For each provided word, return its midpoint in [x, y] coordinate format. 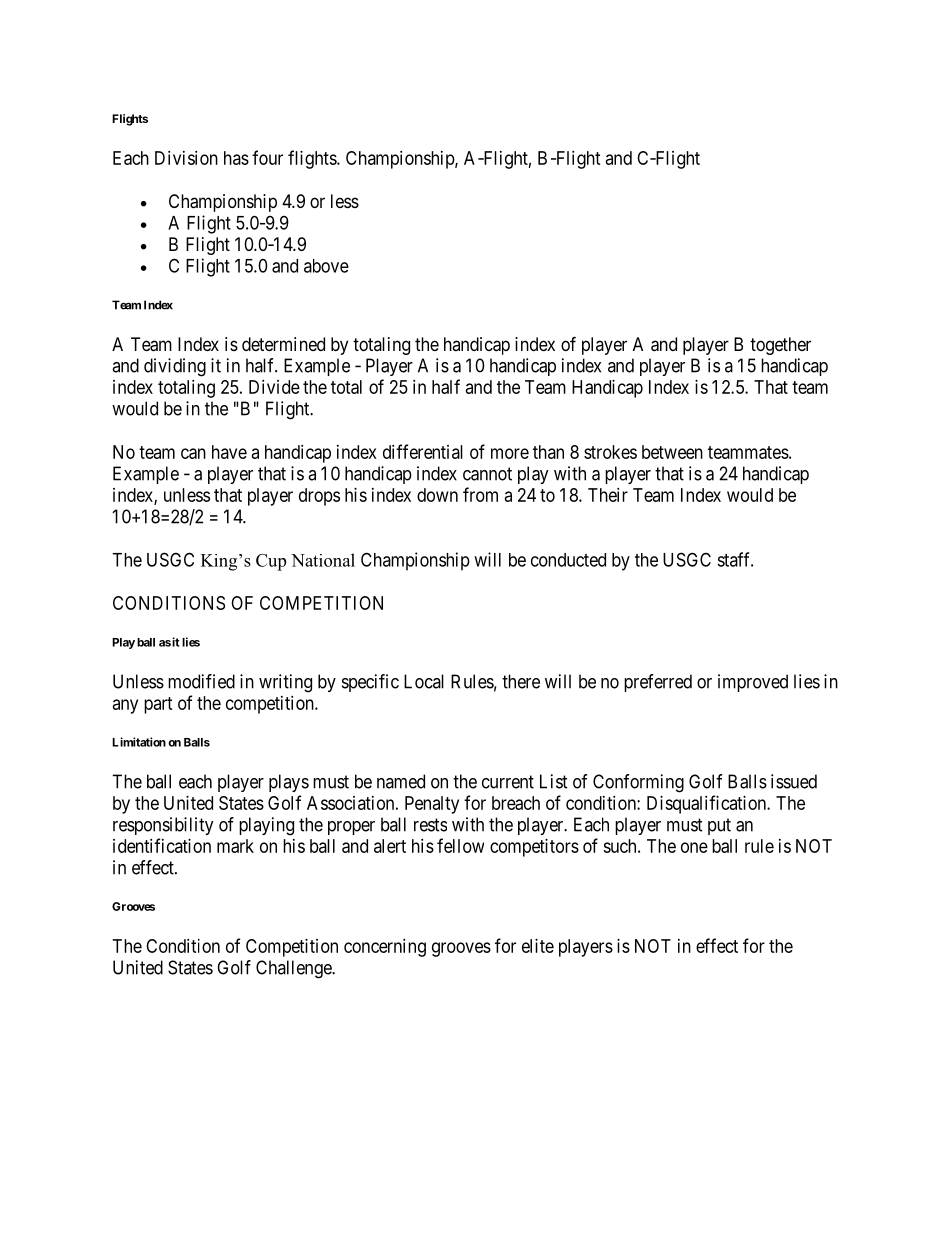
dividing [175, 367]
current [508, 782]
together [780, 346]
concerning [385, 948]
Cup [271, 562]
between [672, 452]
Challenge [294, 969]
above [326, 266]
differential [423, 451]
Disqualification [707, 804]
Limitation [139, 742]
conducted [568, 560]
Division [186, 158]
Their [608, 495]
